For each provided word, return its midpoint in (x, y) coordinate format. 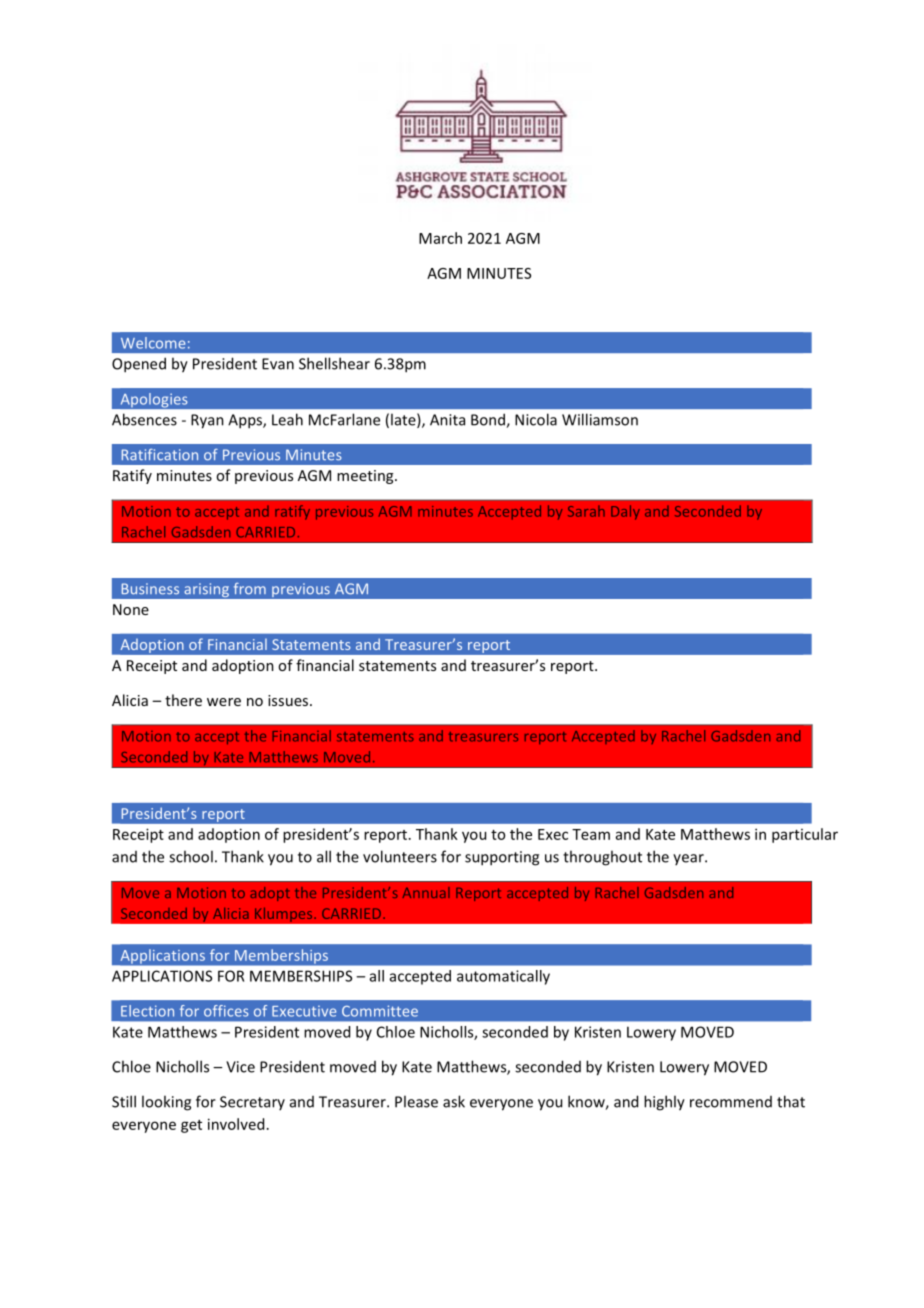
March (440, 238)
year (689, 859)
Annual (426, 892)
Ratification (160, 455)
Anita (447, 420)
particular (805, 835)
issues (289, 700)
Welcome (153, 343)
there (183, 700)
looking (166, 1103)
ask (454, 1101)
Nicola (536, 419)
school (191, 856)
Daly (625, 512)
